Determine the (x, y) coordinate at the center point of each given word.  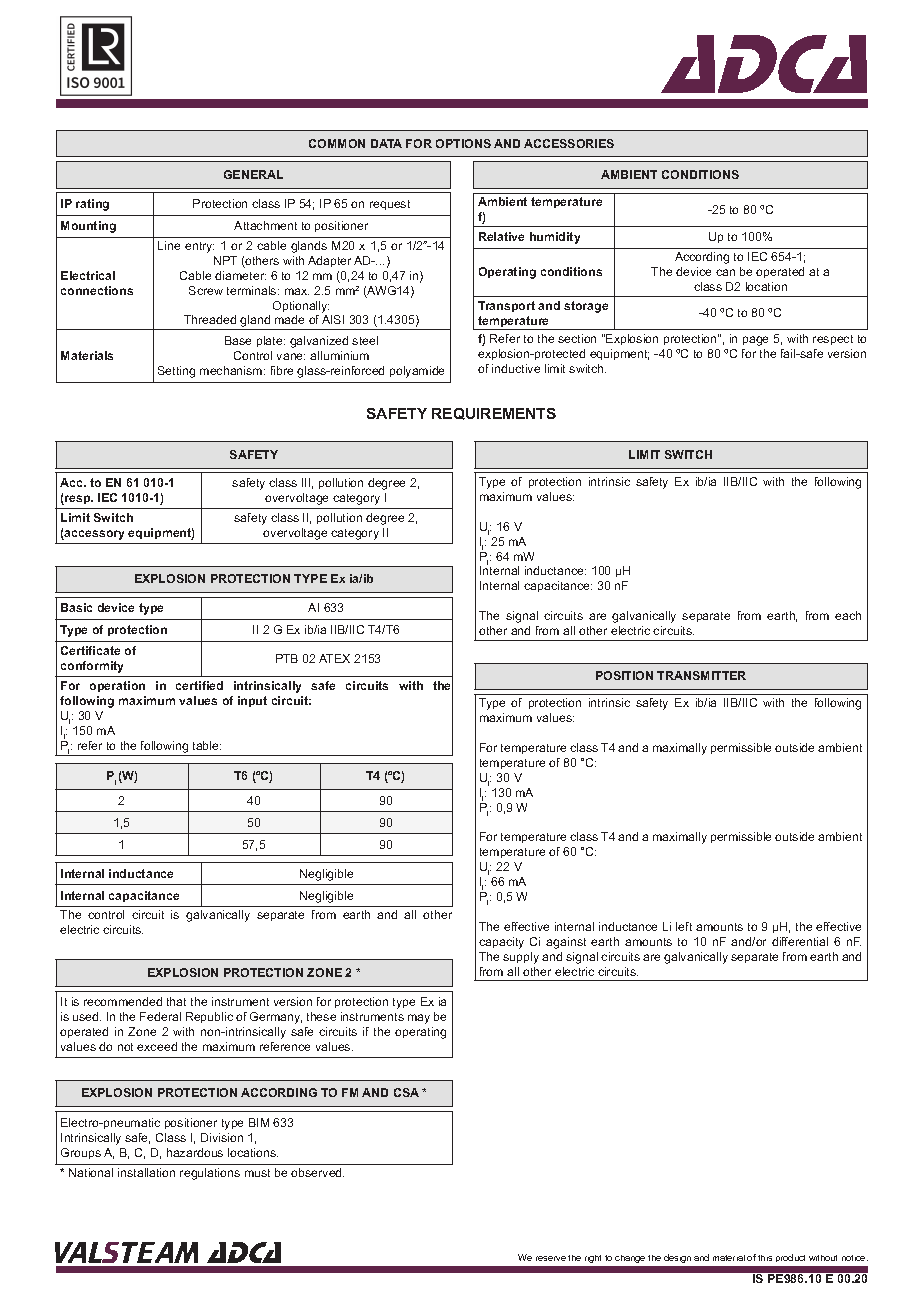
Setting (176, 372)
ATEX (334, 658)
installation (146, 1172)
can (725, 272)
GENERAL (253, 174)
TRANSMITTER (701, 675)
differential (800, 941)
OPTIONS (463, 143)
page (755, 341)
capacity (501, 943)
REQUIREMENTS (494, 414)
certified (199, 685)
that (176, 1001)
